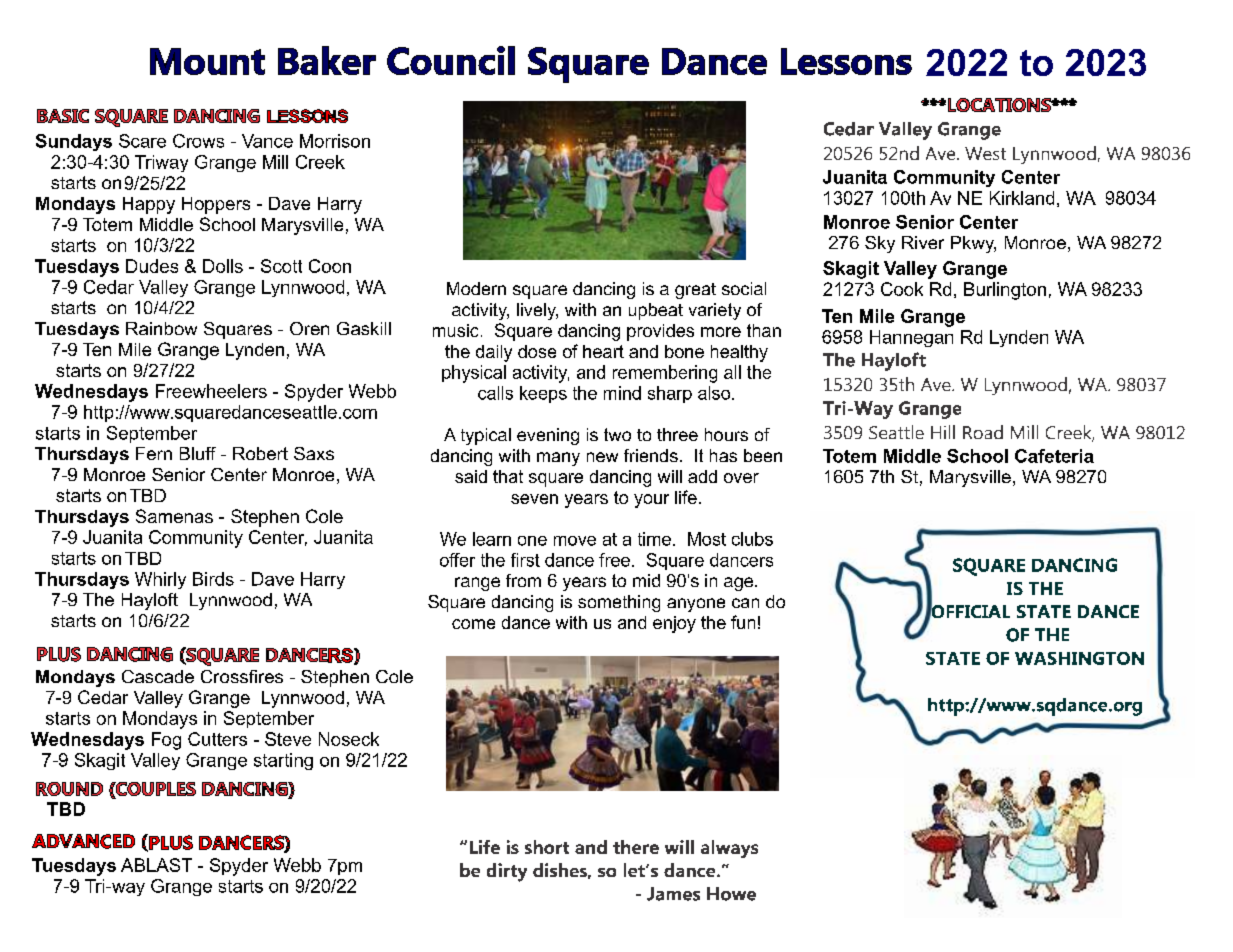  I want to click on Modern, so click(476, 288).
